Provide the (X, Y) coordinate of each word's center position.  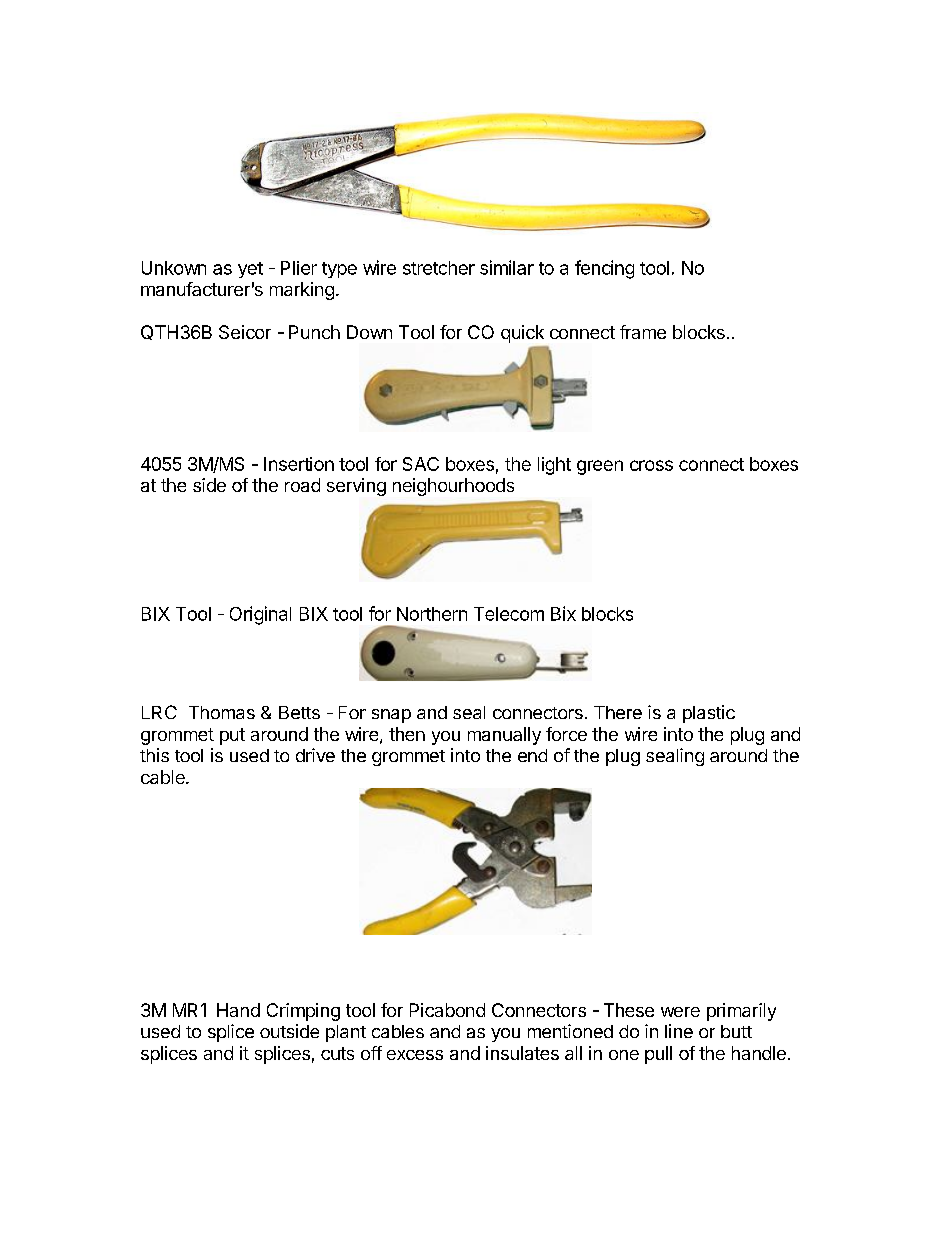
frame (643, 332)
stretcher (439, 268)
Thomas (222, 712)
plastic (709, 714)
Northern (432, 614)
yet (250, 270)
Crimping (303, 1012)
